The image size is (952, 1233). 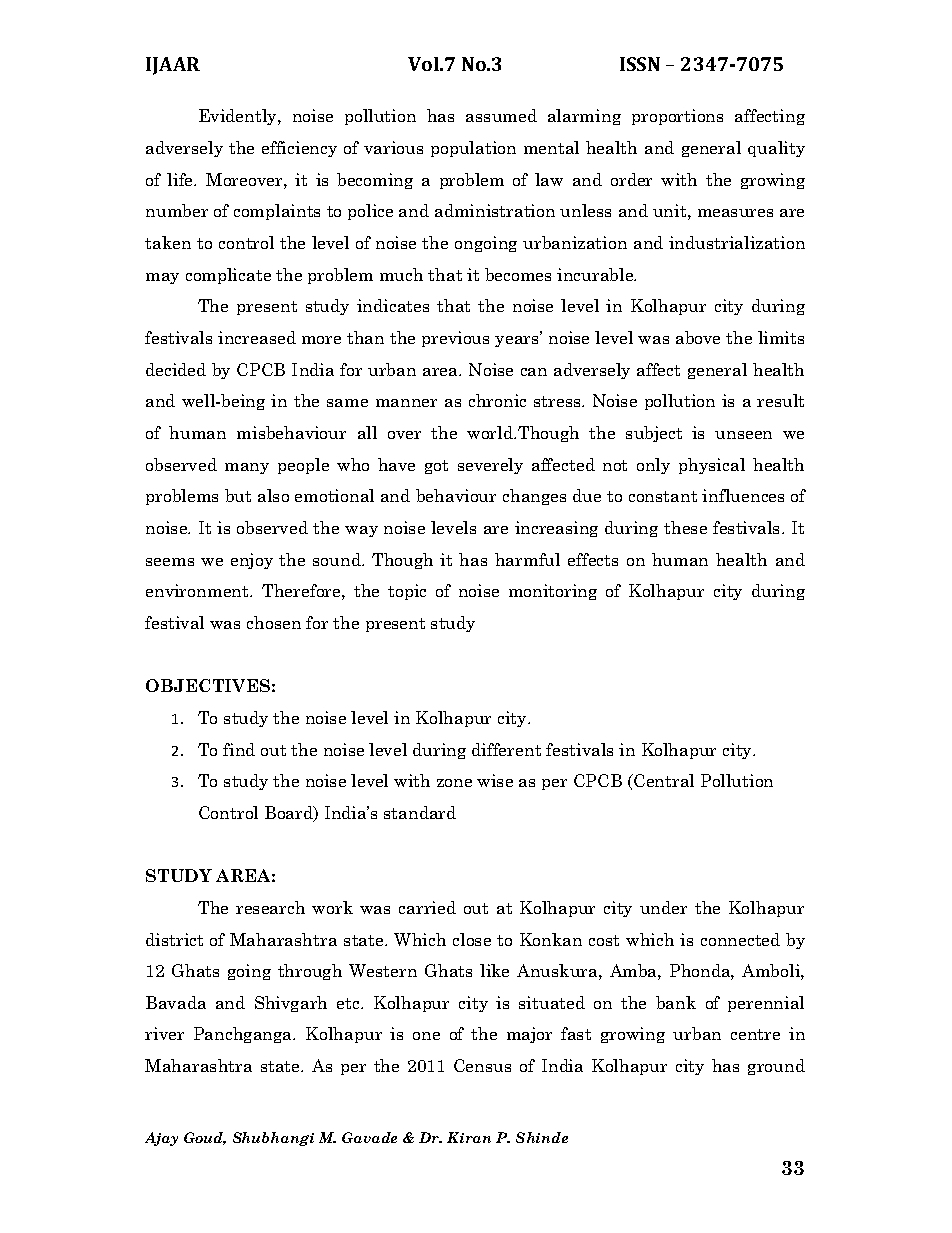 What do you see at coordinates (407, 592) in the page?
I see `topic` at bounding box center [407, 592].
